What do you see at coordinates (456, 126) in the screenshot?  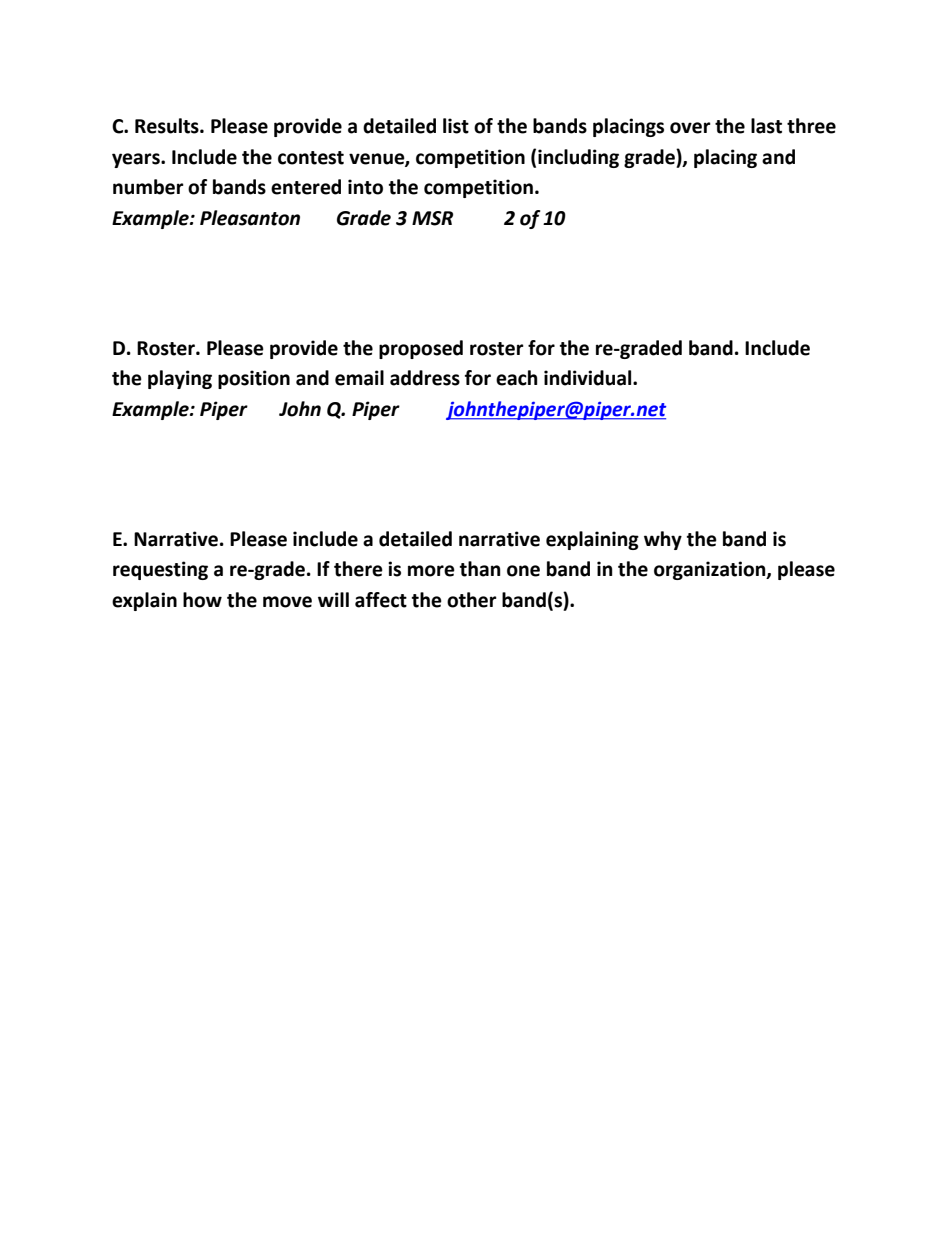 I see `list` at bounding box center [456, 126].
